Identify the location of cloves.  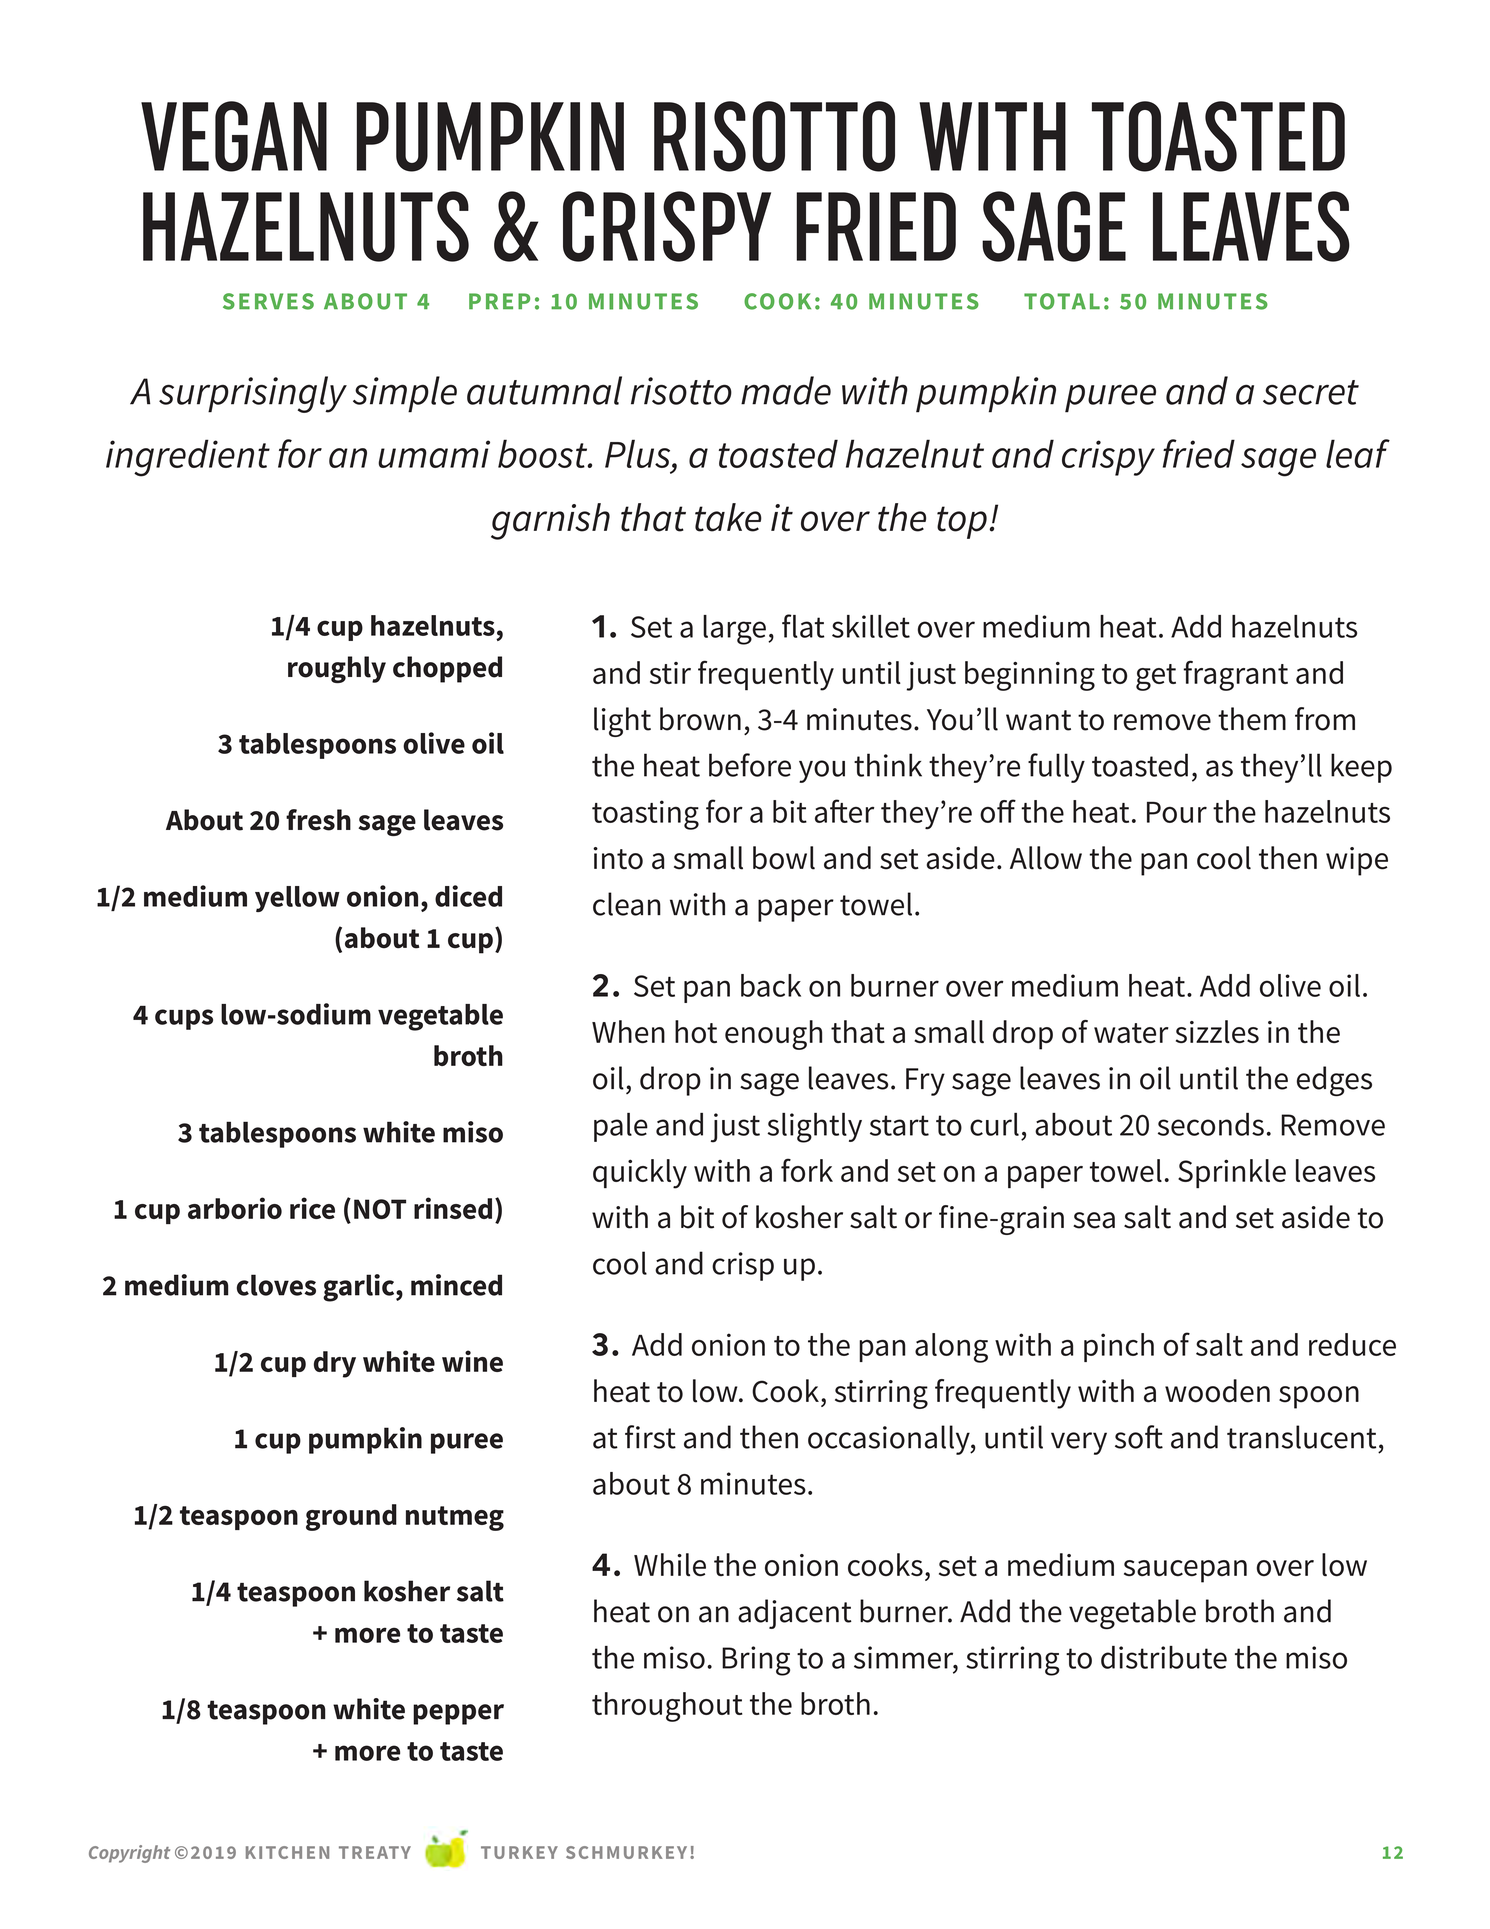
(276, 1285).
